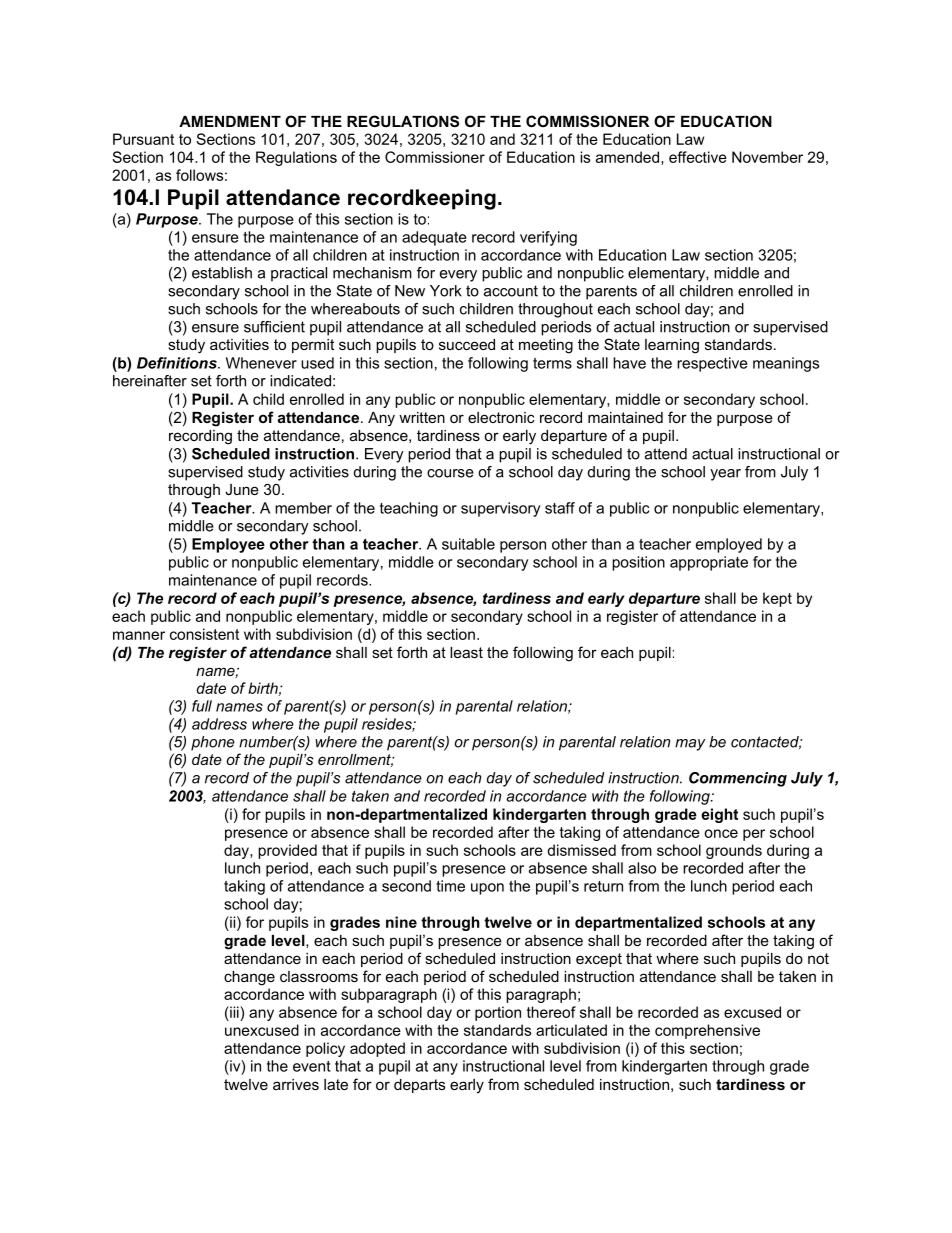  What do you see at coordinates (230, 121) in the screenshot?
I see `AMENDMENT` at bounding box center [230, 121].
